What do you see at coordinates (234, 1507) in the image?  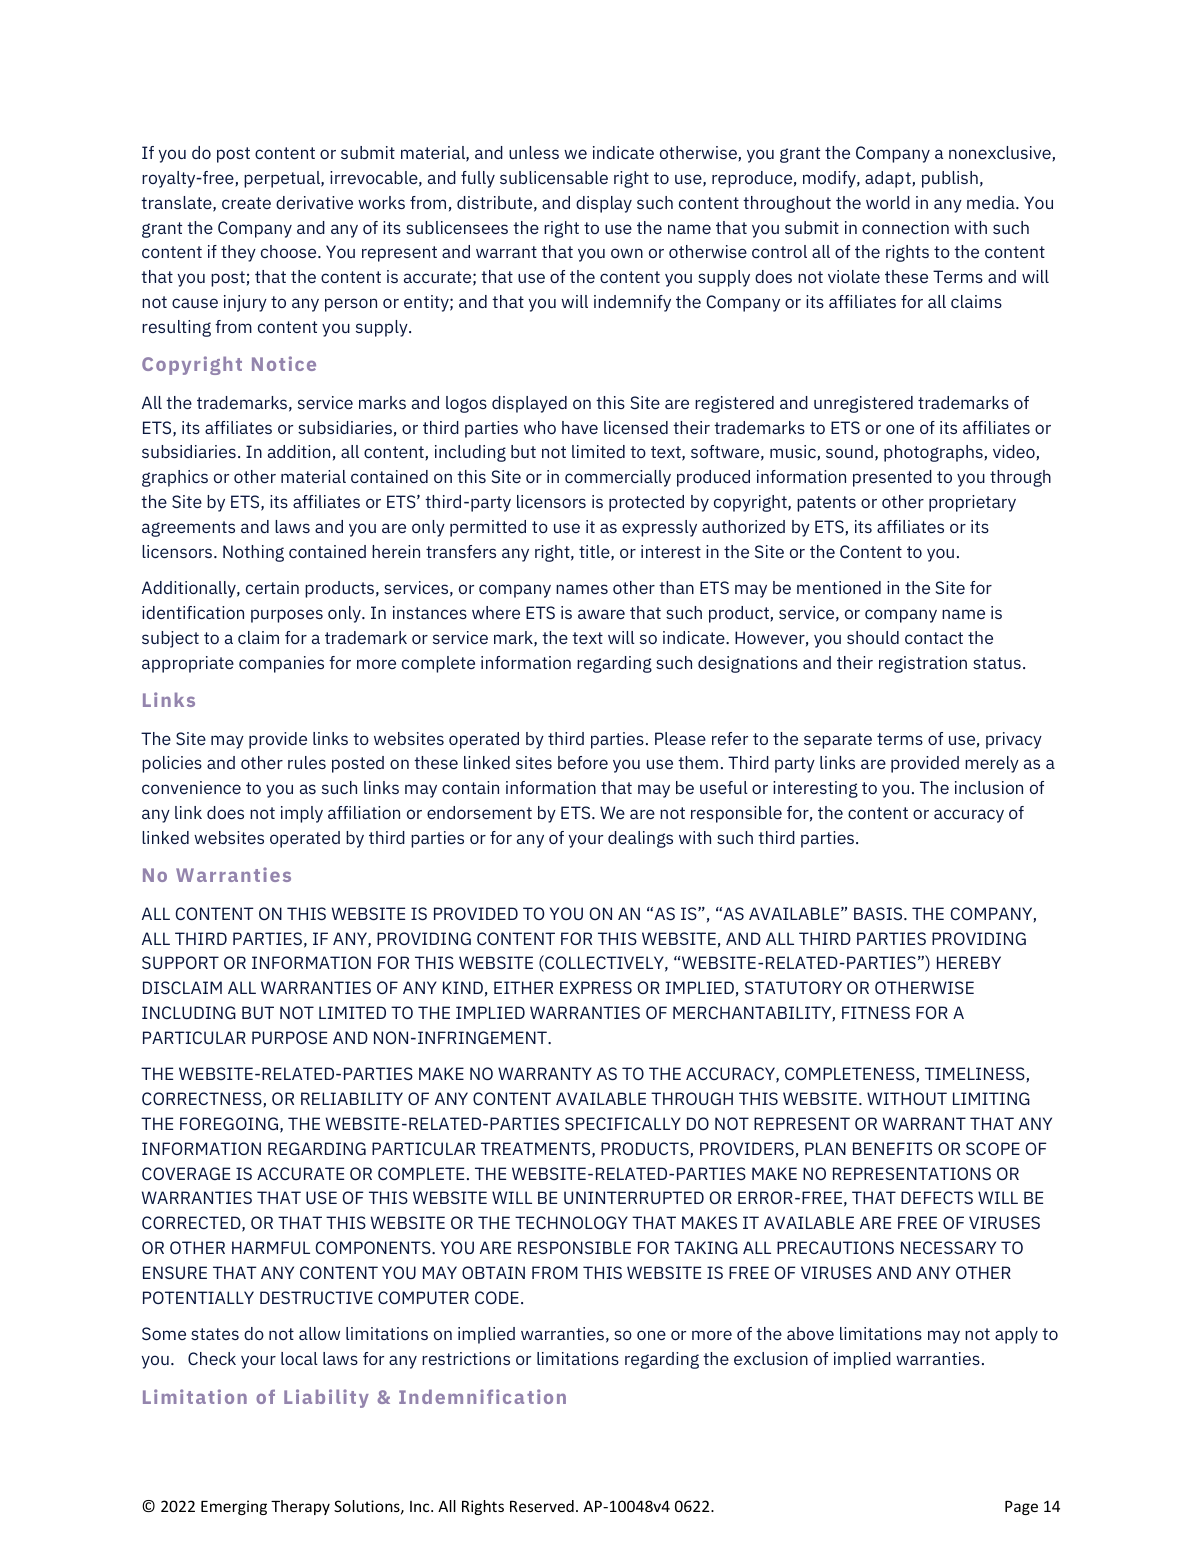 I see `Emerging` at bounding box center [234, 1507].
